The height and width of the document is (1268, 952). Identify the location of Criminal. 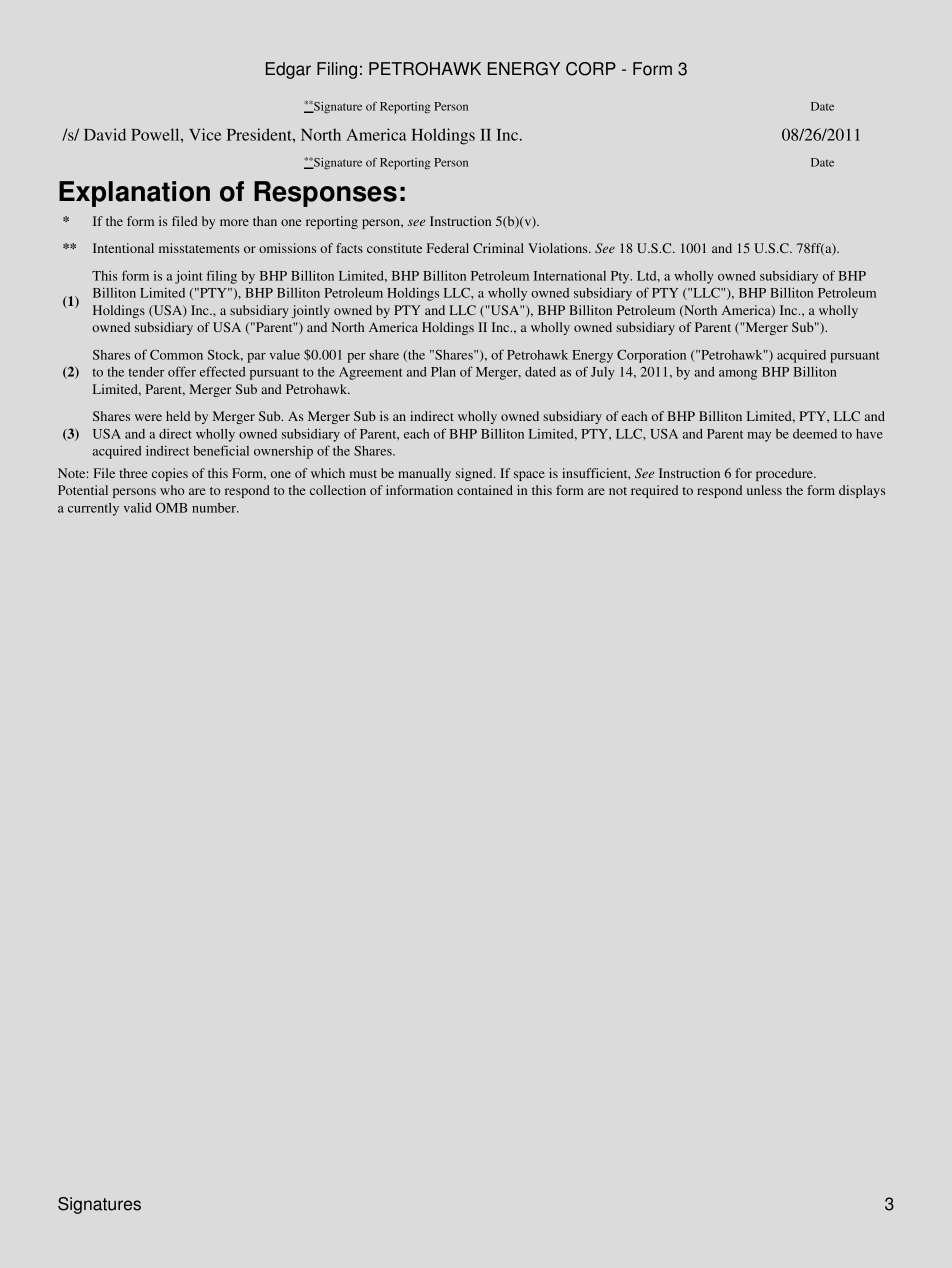
(498, 248).
